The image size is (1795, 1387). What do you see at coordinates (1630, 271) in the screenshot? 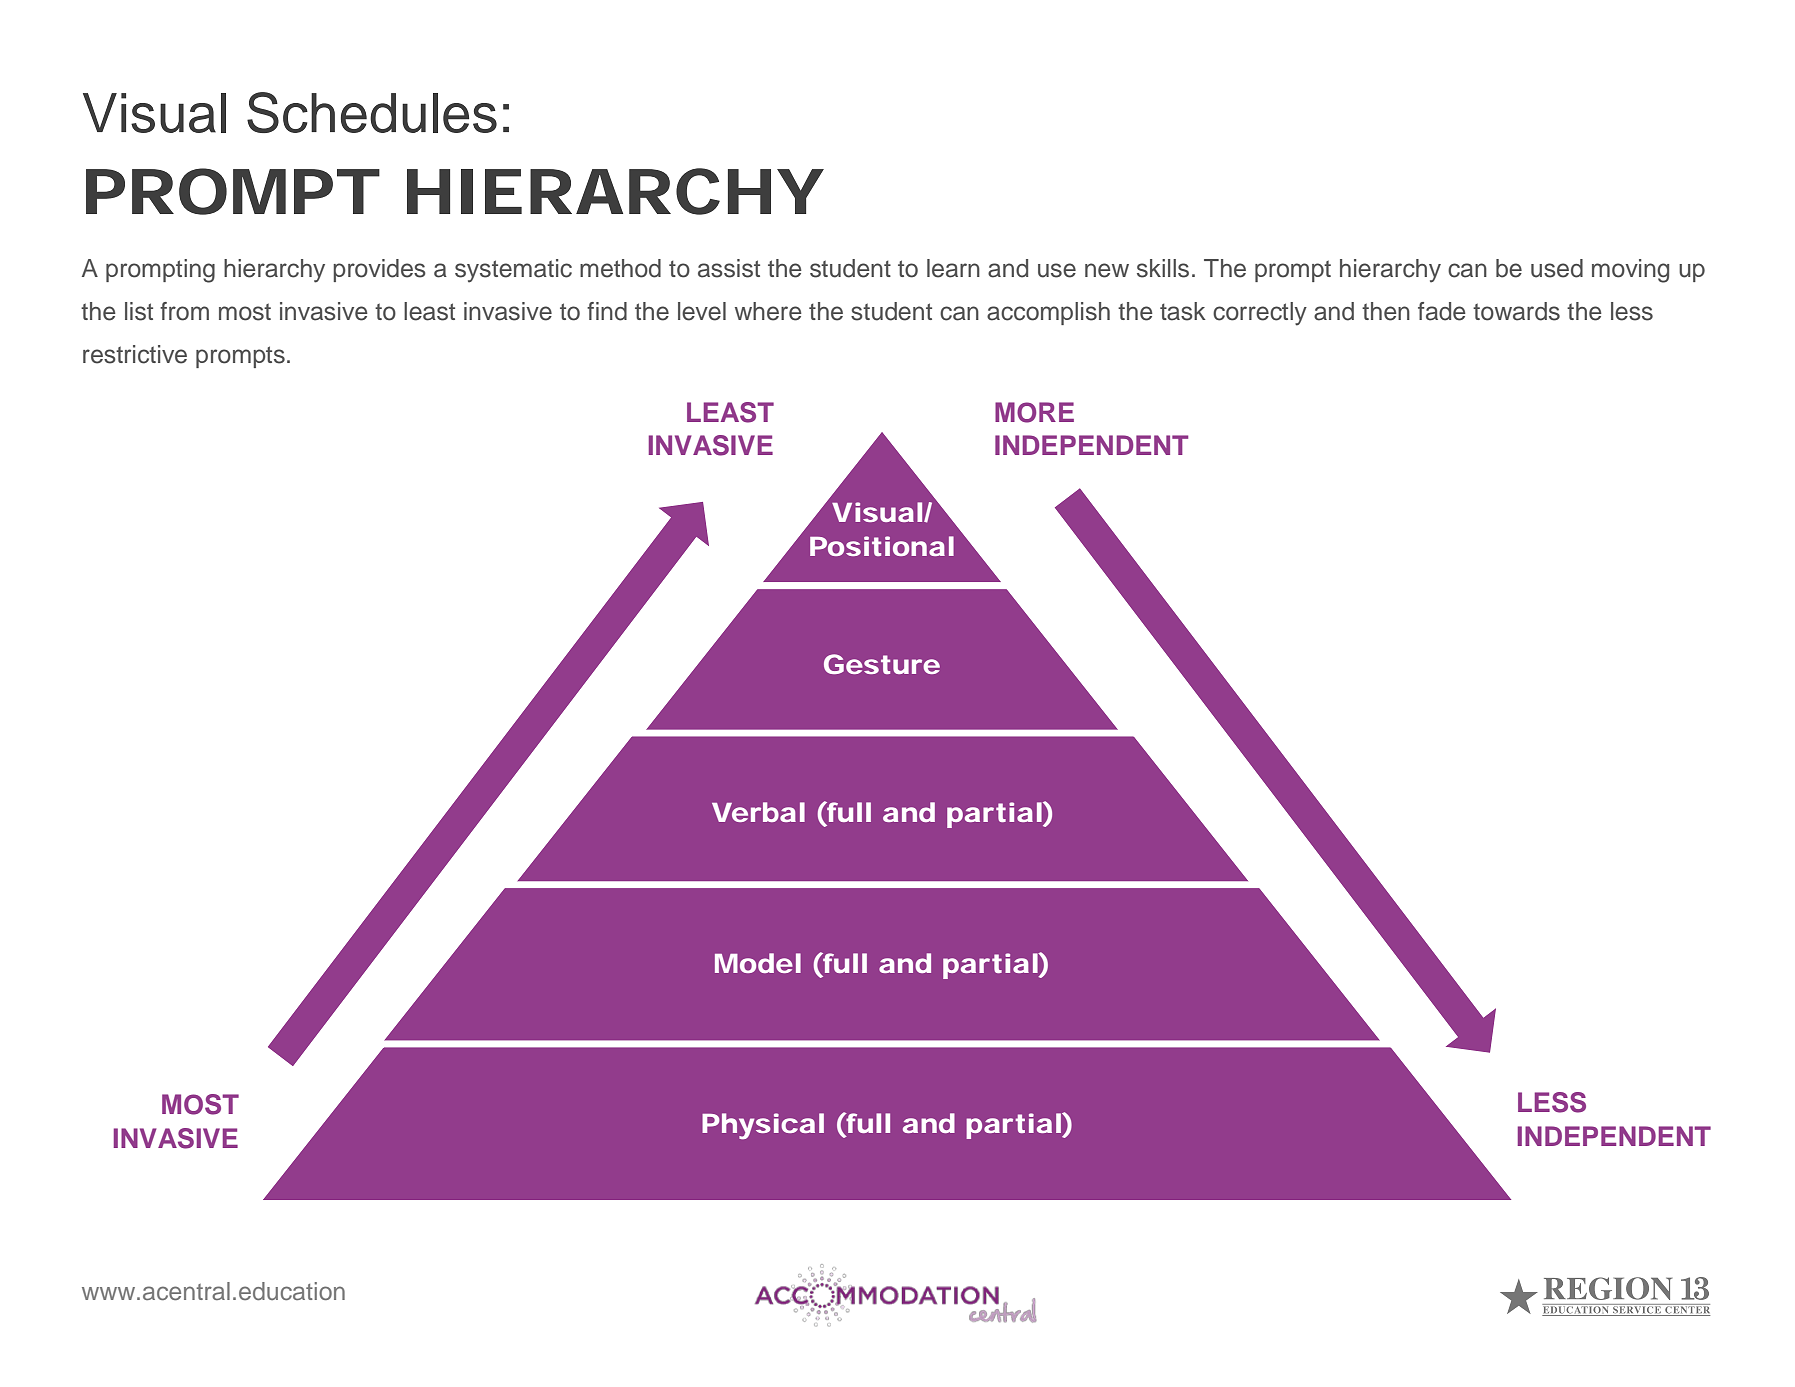
I see `moving` at bounding box center [1630, 271].
